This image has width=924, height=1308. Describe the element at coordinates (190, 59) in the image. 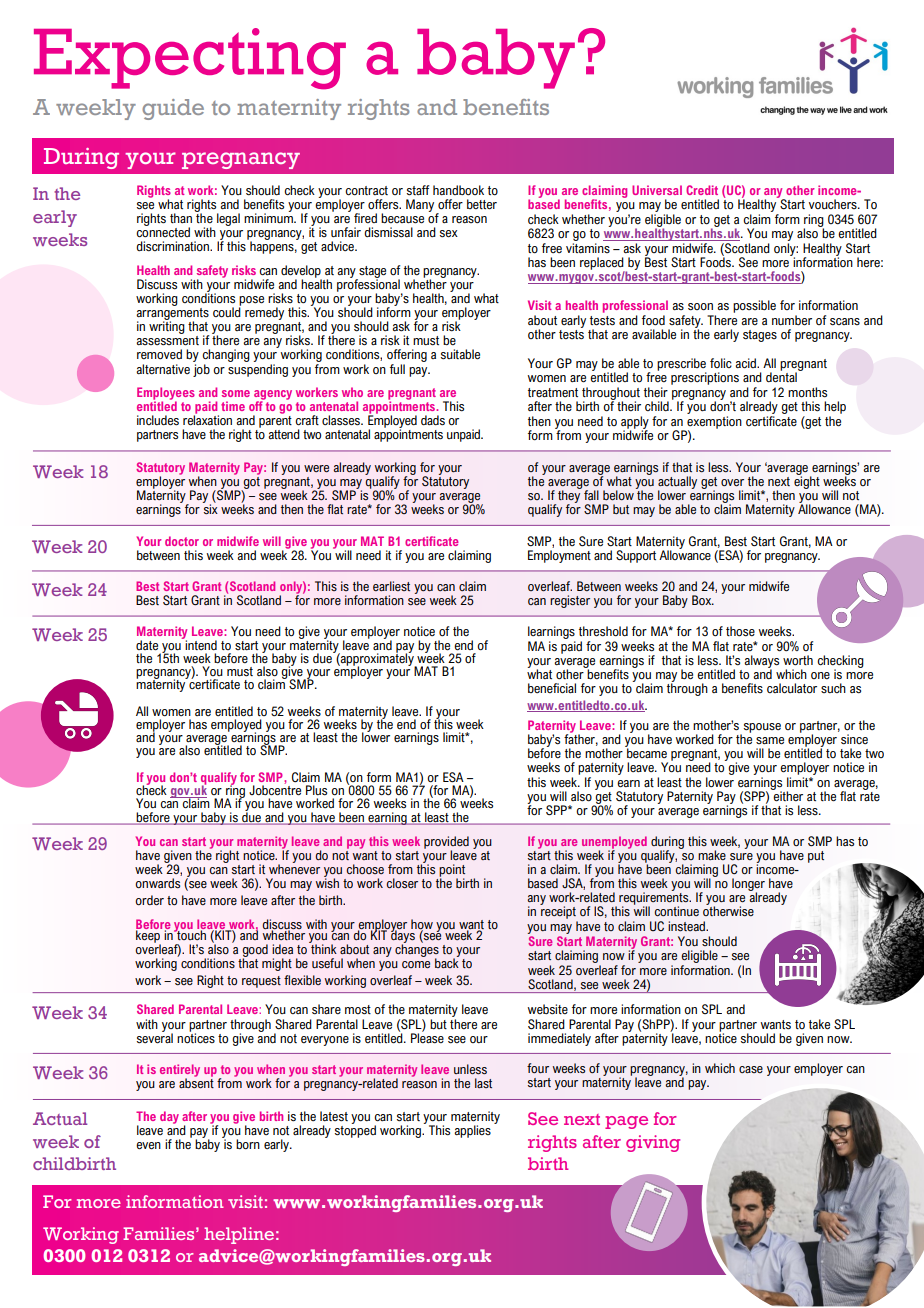

I see `Expecting` at that location.
